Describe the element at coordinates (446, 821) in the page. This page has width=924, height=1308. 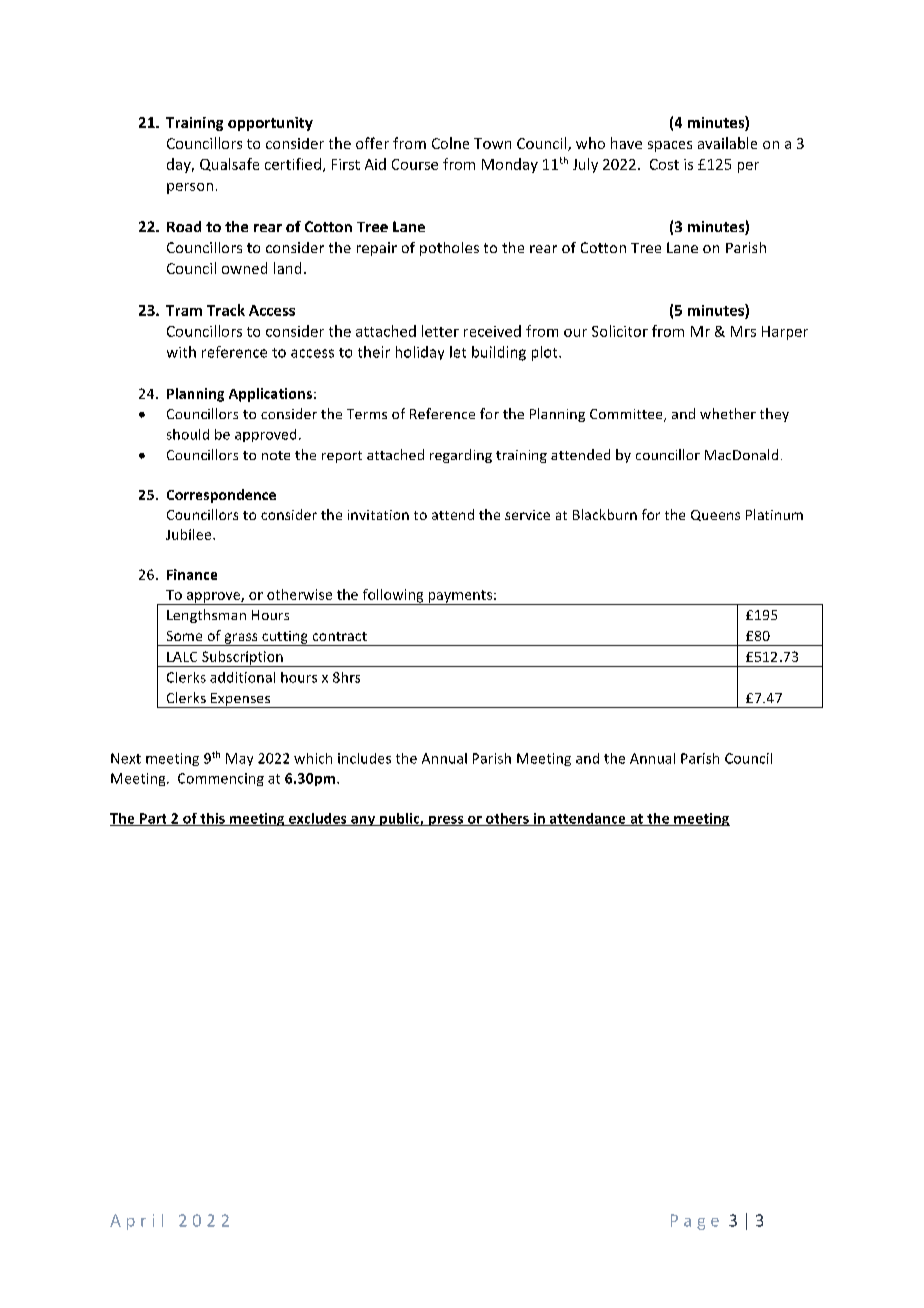
I see `press` at that location.
